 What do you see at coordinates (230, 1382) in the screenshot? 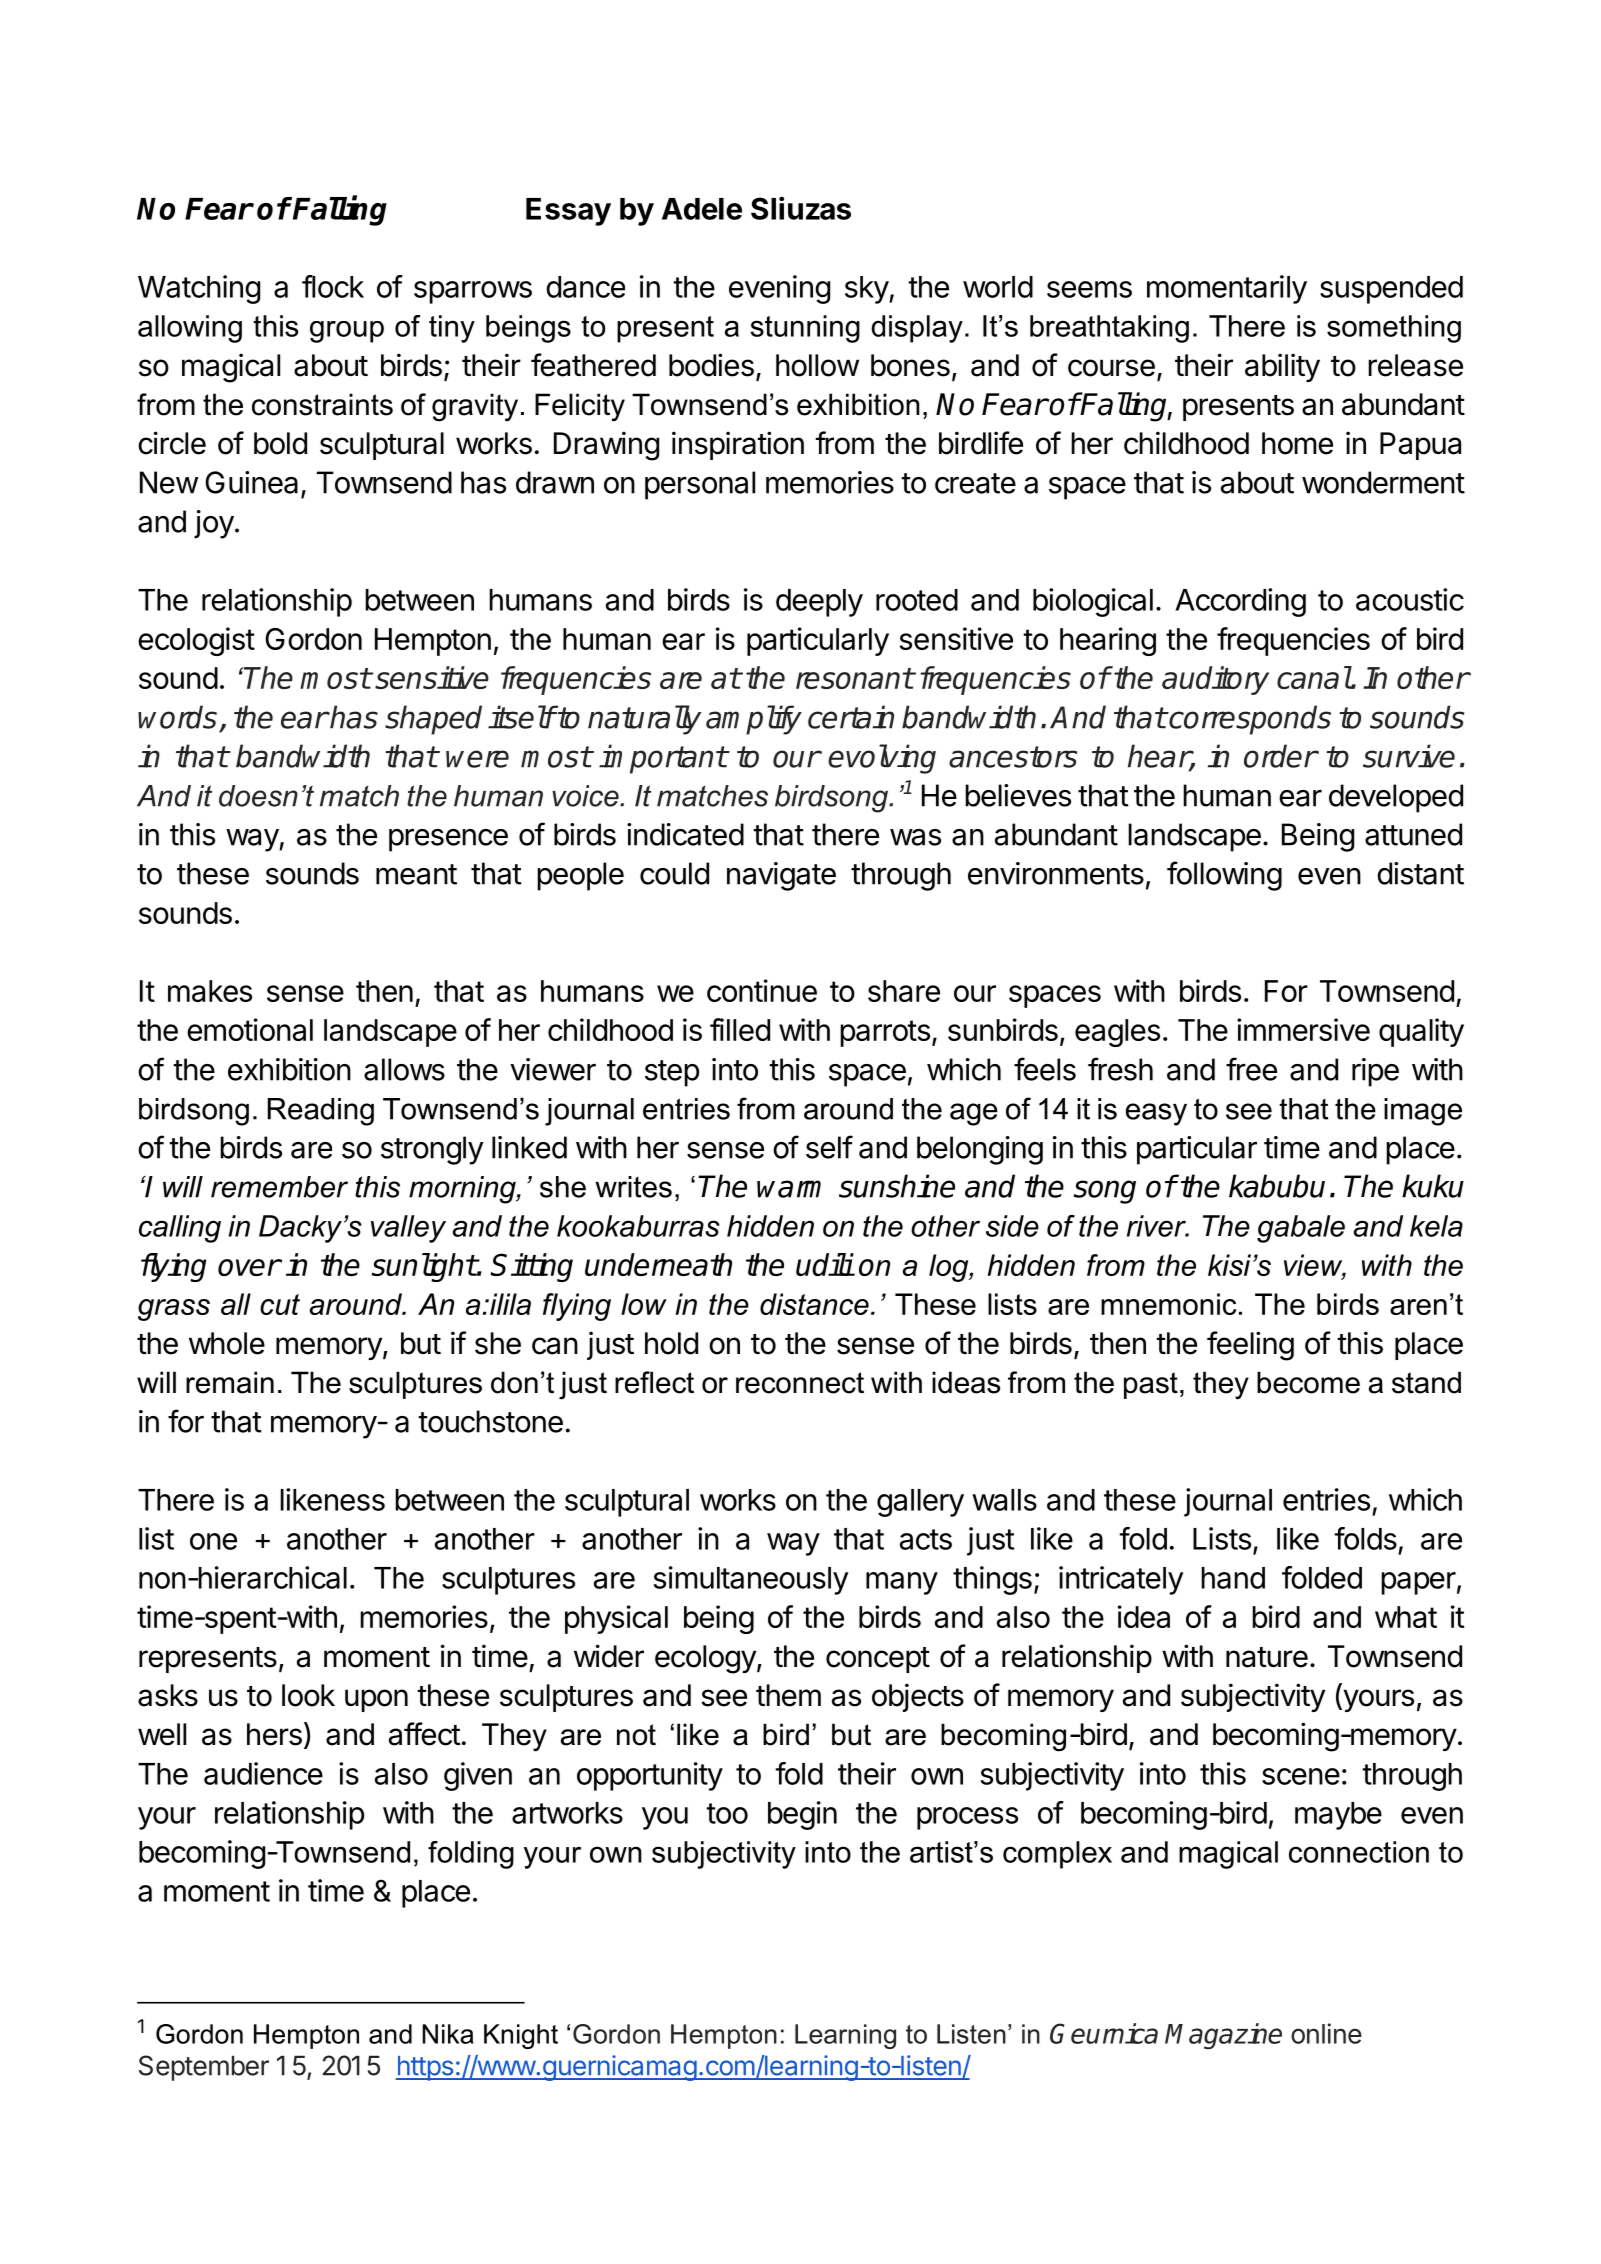
I see `remain` at bounding box center [230, 1382].
